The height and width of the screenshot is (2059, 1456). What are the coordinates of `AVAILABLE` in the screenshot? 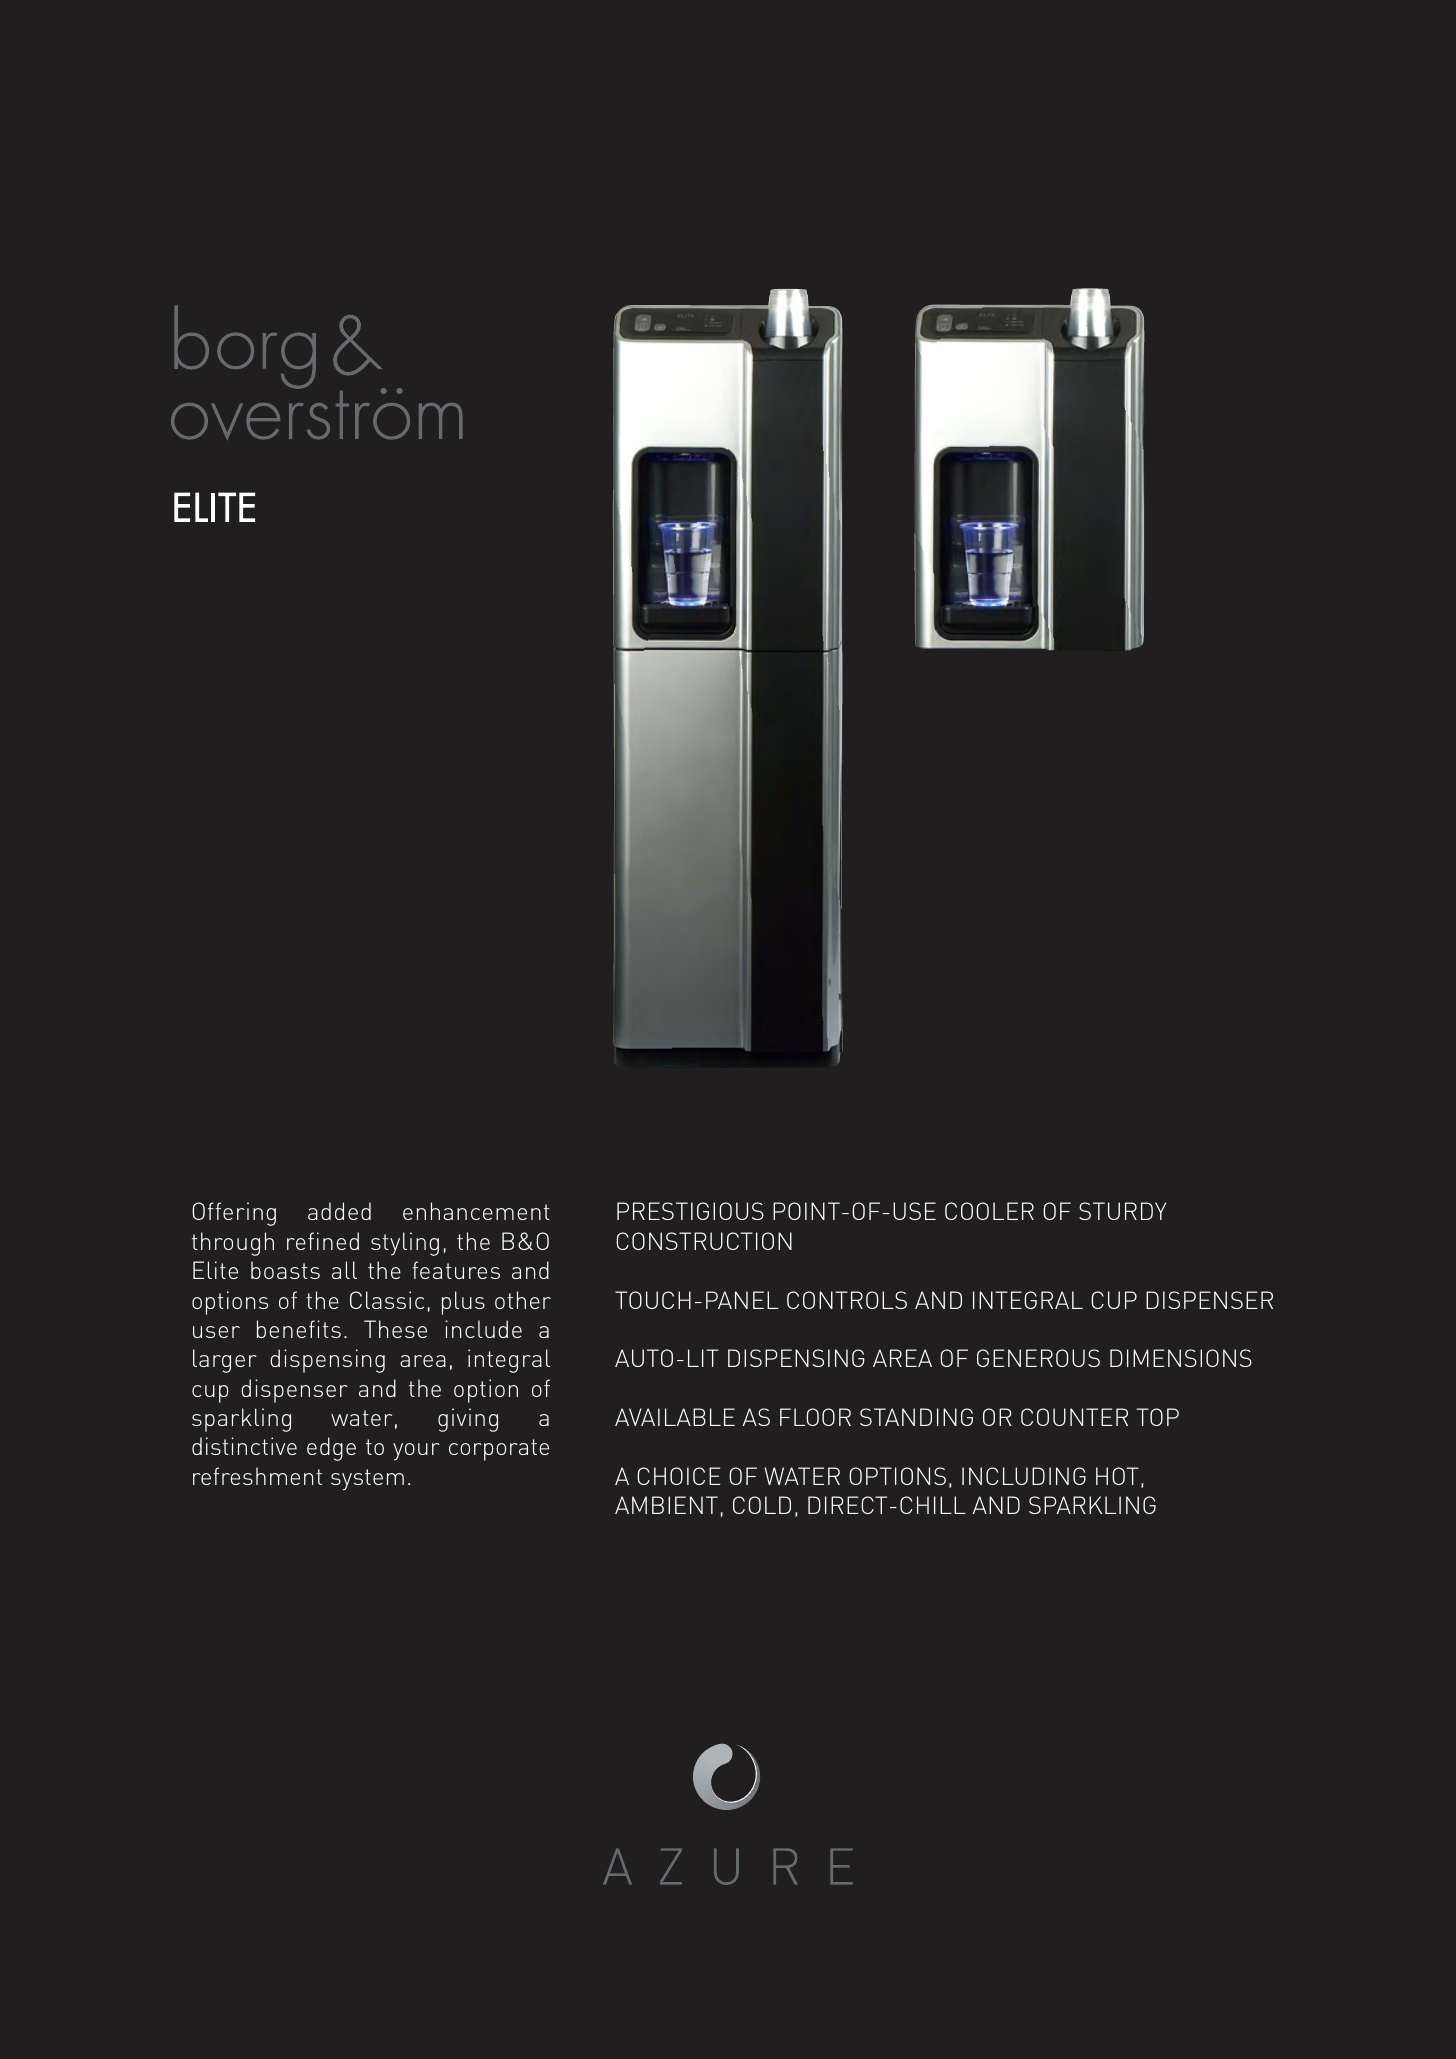 It's located at (675, 1417).
